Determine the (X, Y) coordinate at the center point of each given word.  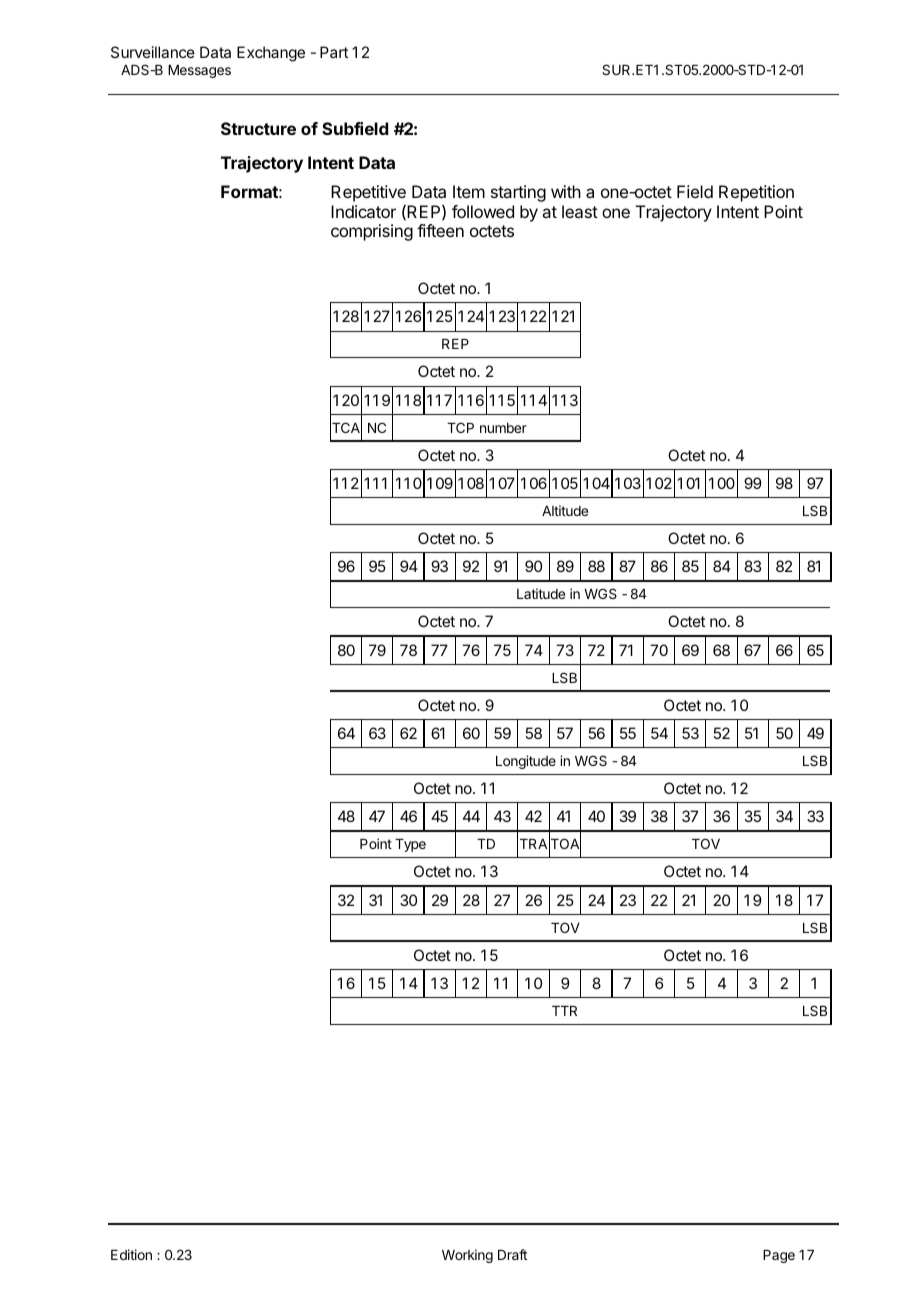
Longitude (526, 762)
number (503, 428)
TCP (460, 427)
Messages (199, 71)
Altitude (565, 510)
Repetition (756, 193)
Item (469, 191)
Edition (131, 1254)
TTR (564, 1011)
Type (410, 845)
